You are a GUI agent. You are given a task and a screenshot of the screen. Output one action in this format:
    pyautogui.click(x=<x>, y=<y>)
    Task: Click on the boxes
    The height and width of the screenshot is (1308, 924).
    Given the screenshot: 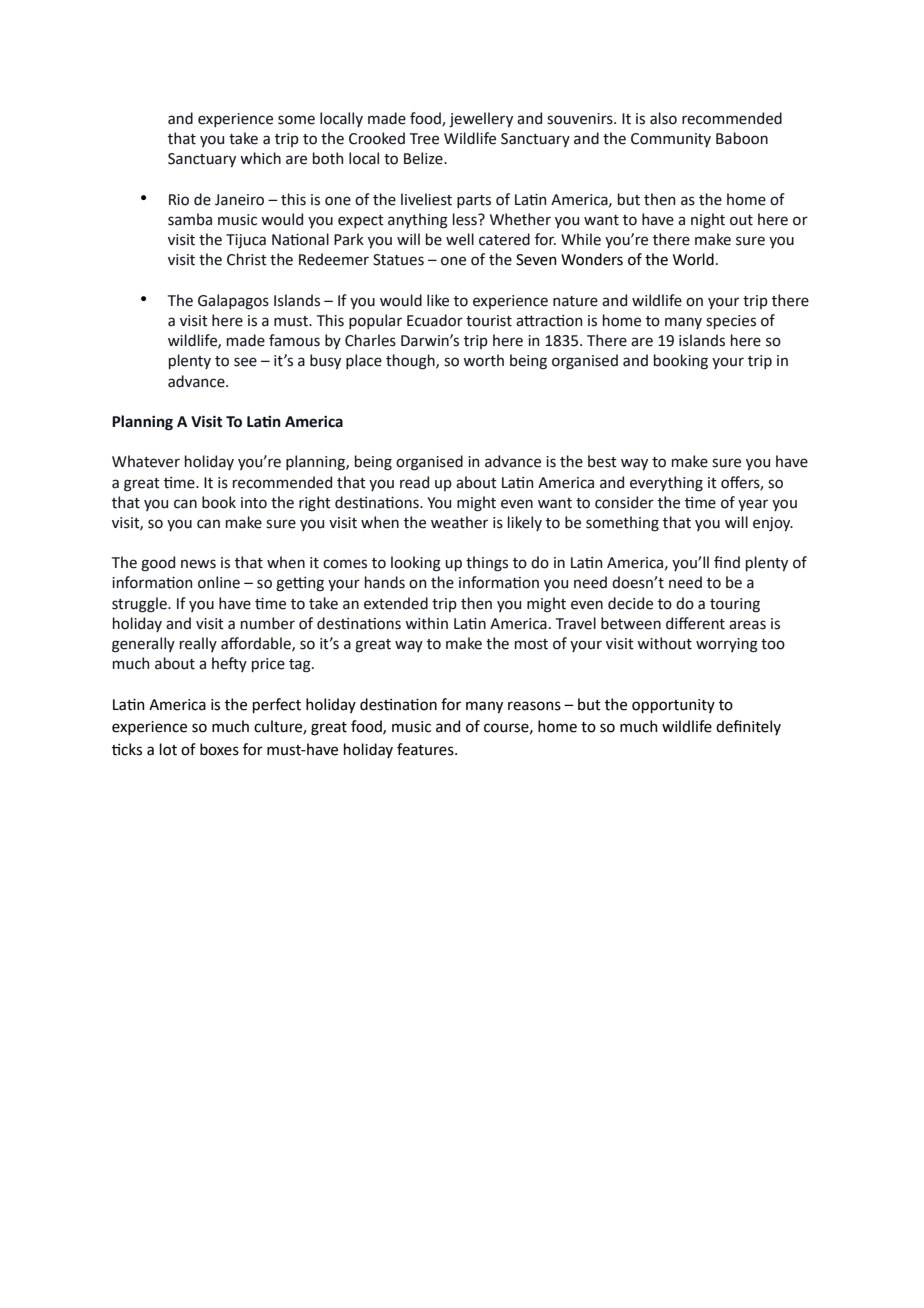 What is the action you would take?
    pyautogui.click(x=219, y=749)
